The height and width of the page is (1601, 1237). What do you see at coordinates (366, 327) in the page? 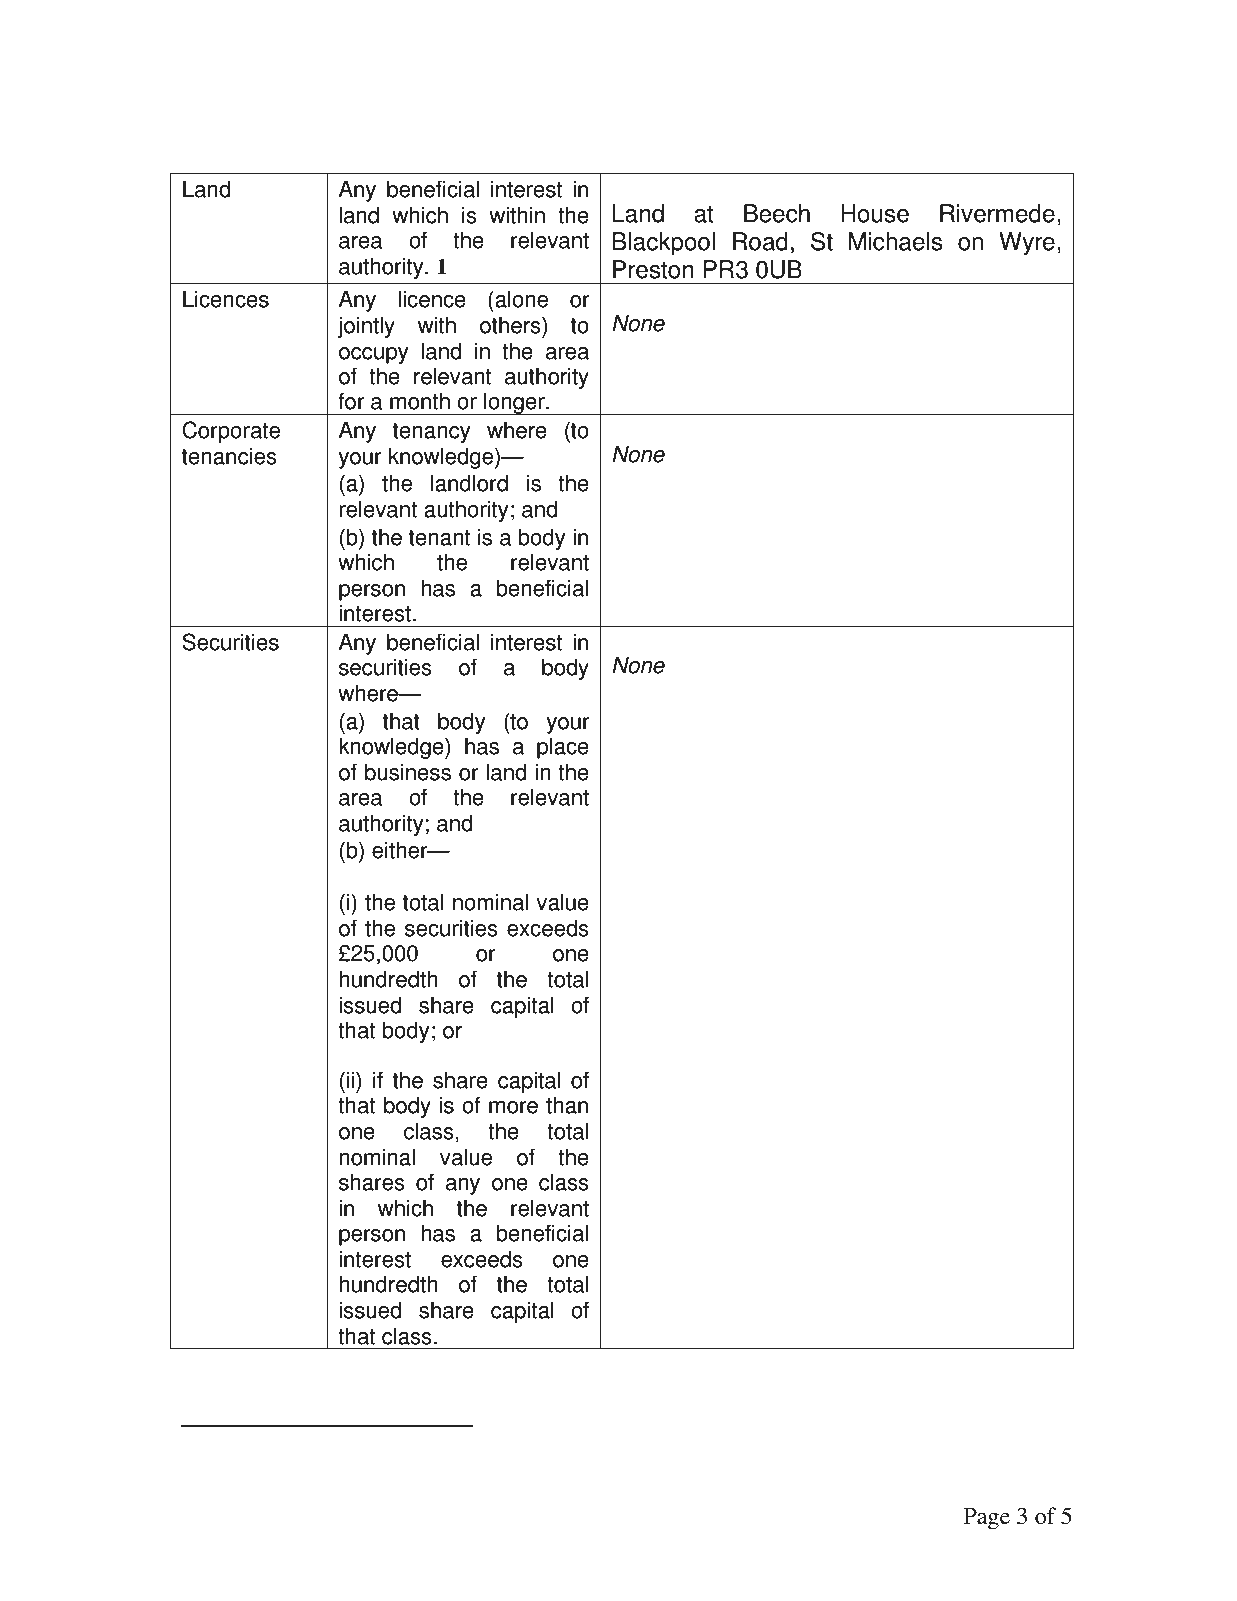
I see `jointly` at bounding box center [366, 327].
